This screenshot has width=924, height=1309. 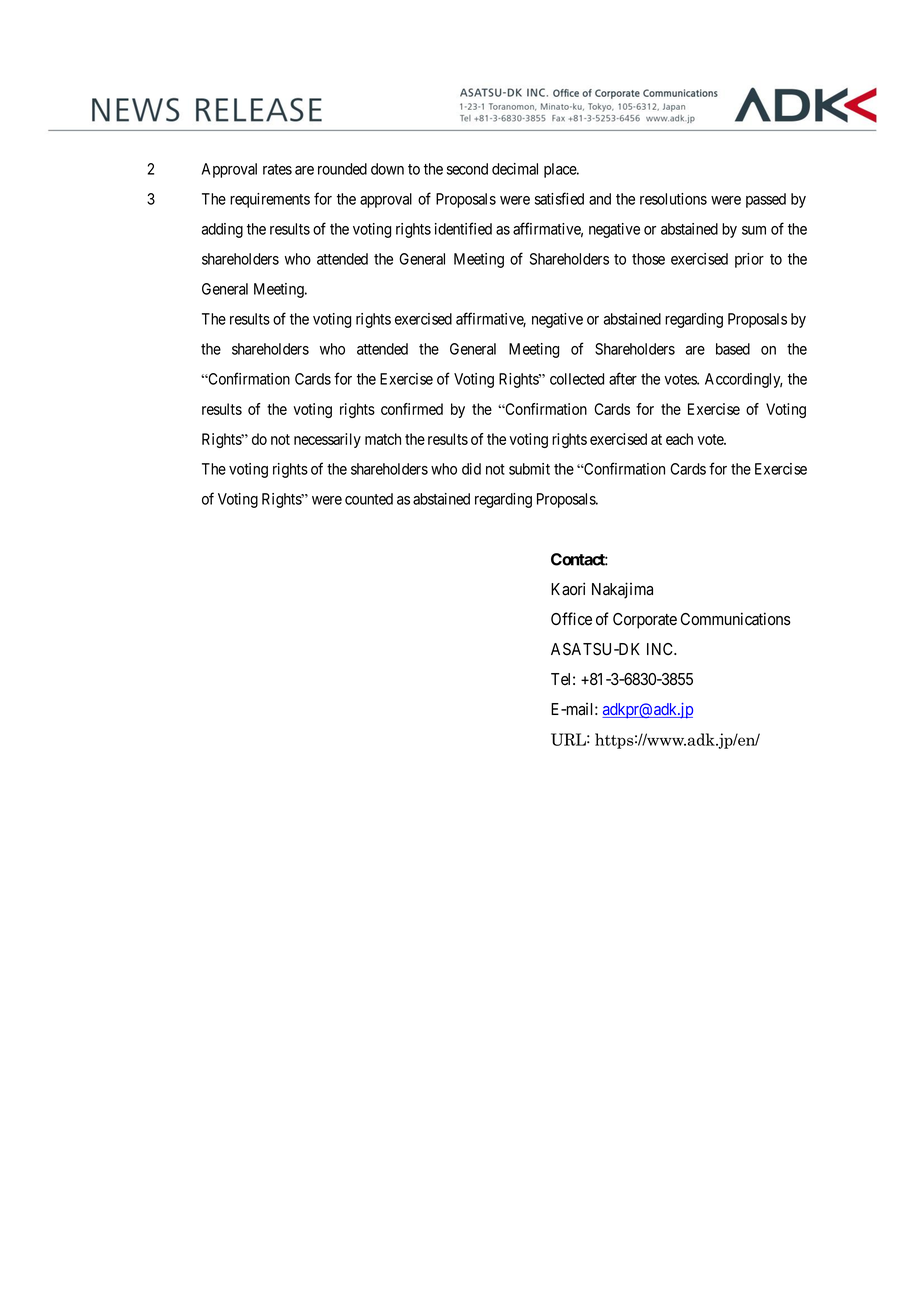 What do you see at coordinates (327, 440) in the screenshot?
I see `necessarily` at bounding box center [327, 440].
